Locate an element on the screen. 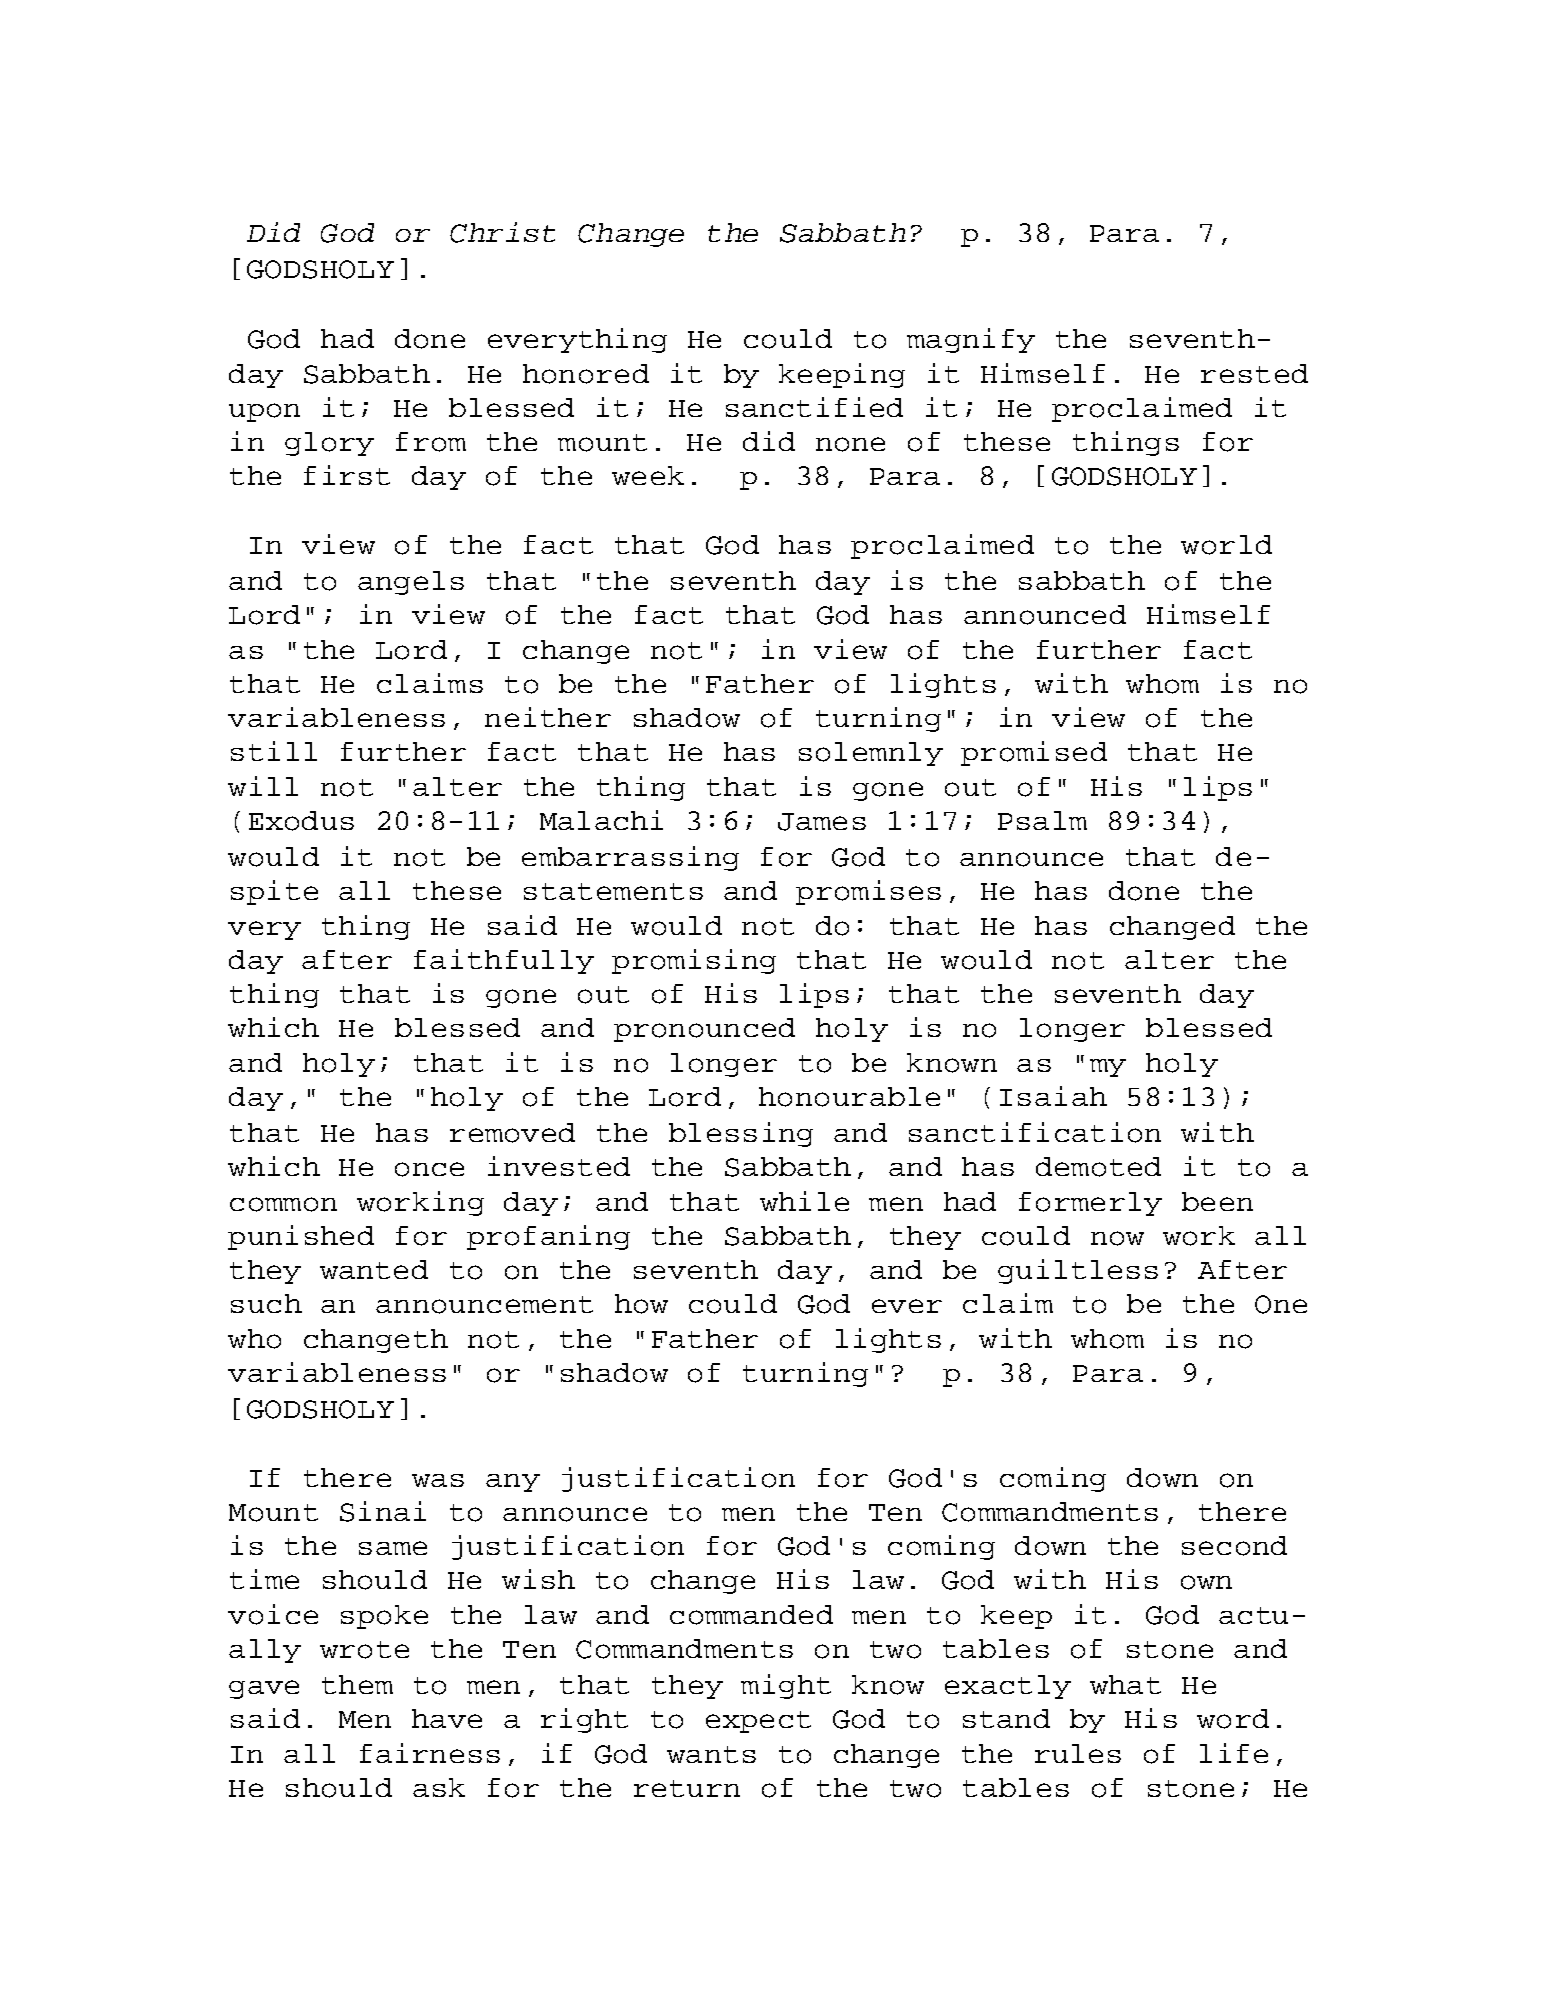  rested is located at coordinates (1254, 373).
